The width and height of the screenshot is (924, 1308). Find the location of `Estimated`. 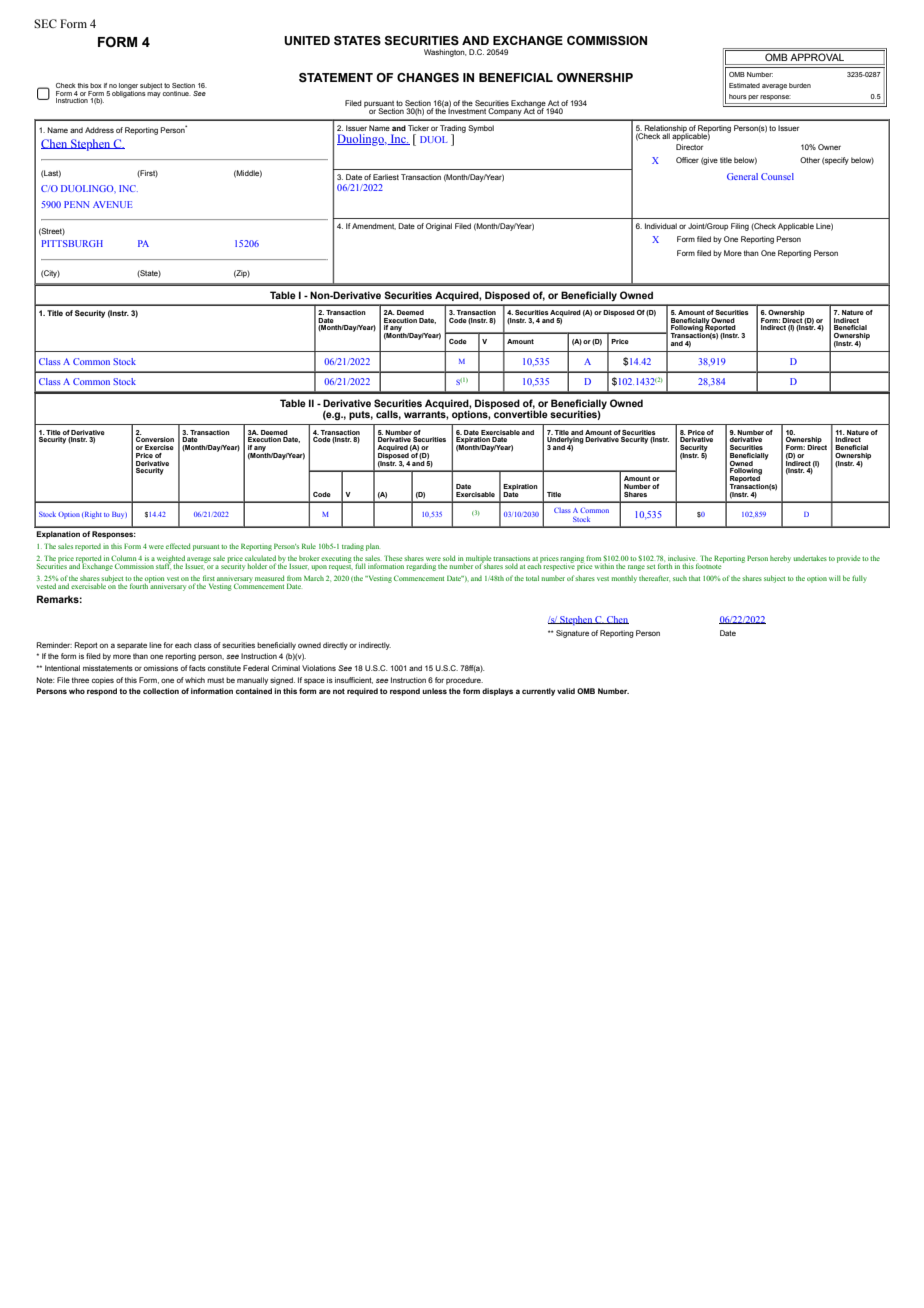

Estimated is located at coordinates (744, 85).
